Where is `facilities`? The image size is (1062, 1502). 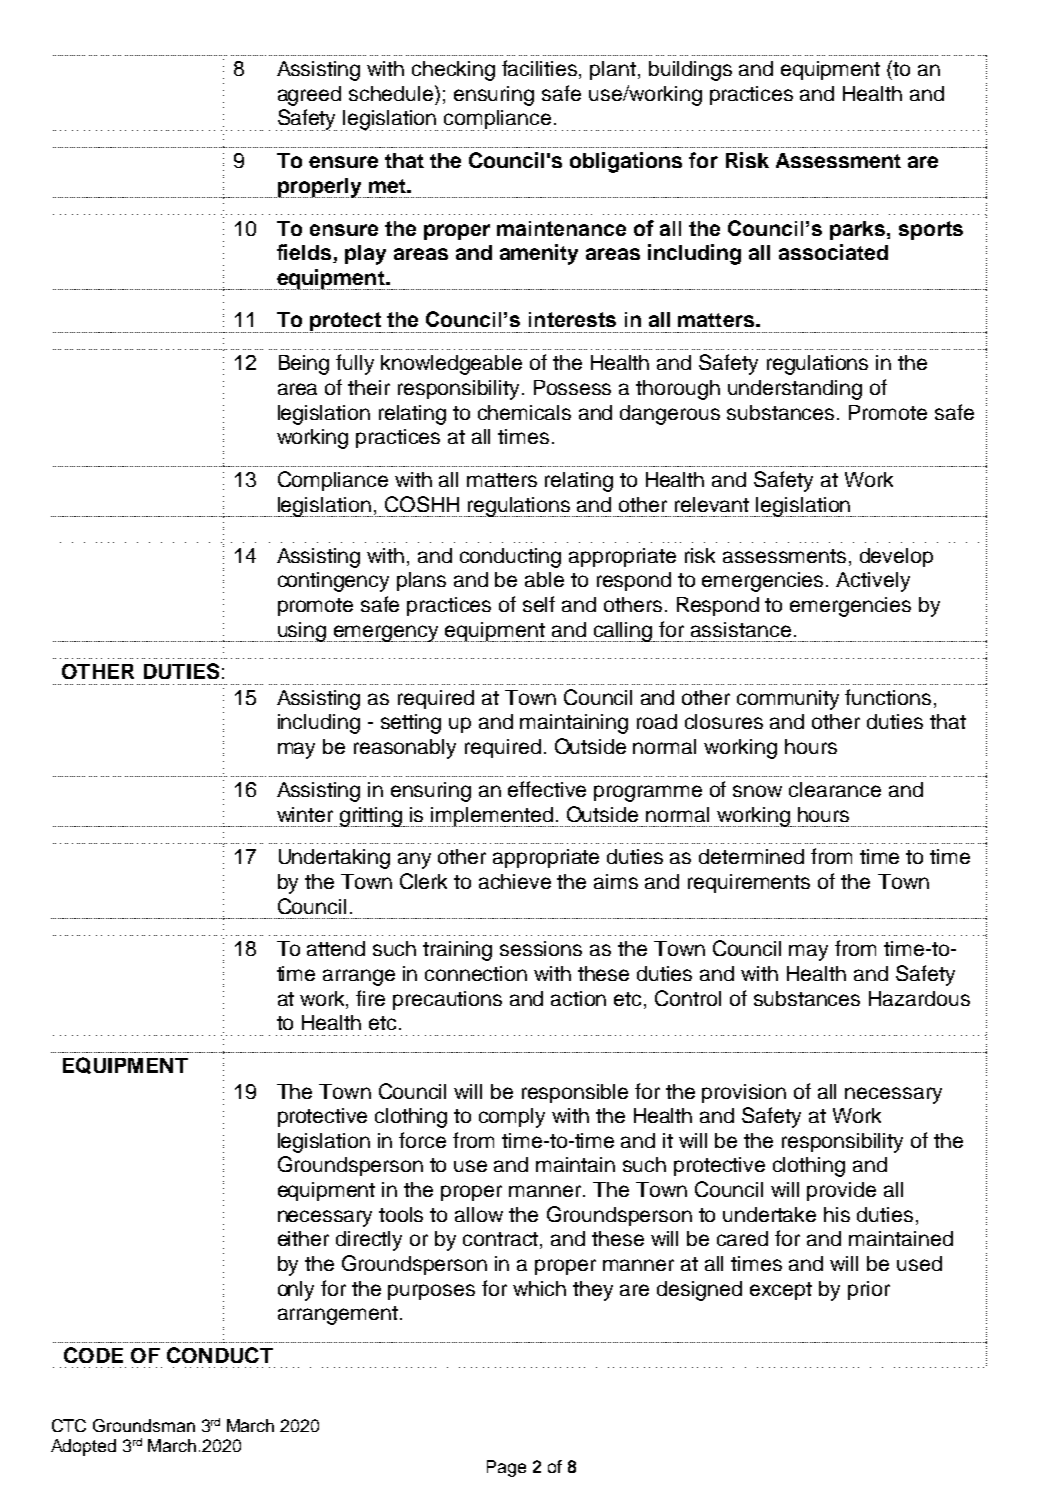
facilities is located at coordinates (541, 69).
